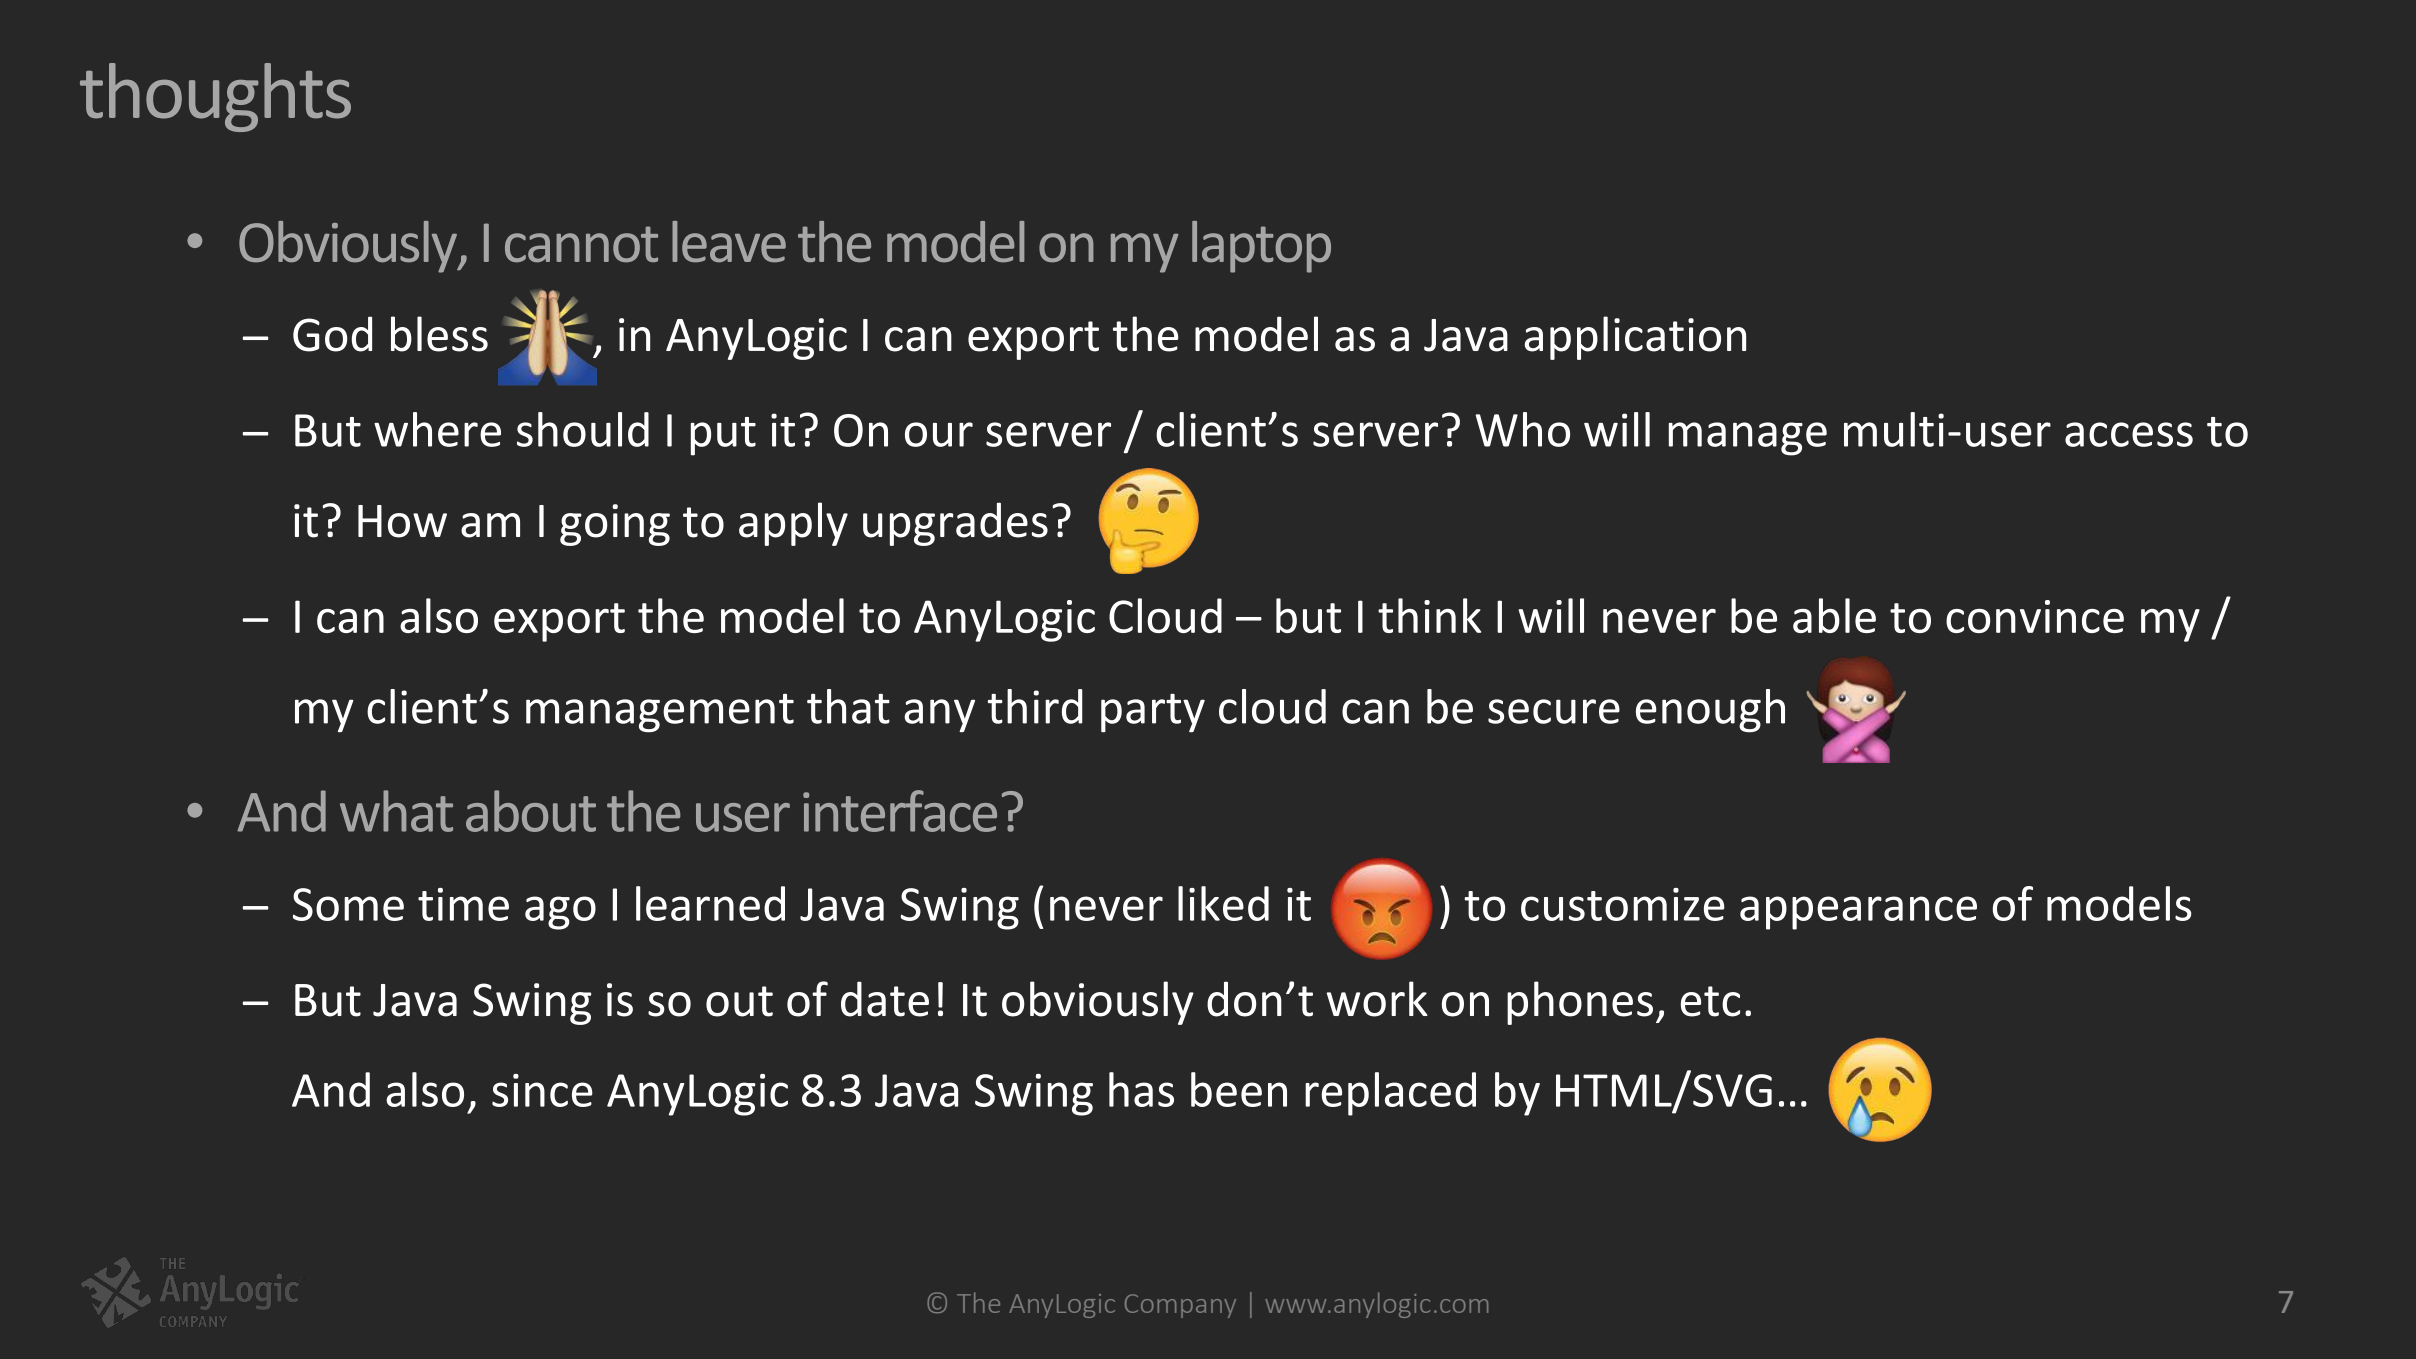  I want to click on able, so click(1834, 615).
